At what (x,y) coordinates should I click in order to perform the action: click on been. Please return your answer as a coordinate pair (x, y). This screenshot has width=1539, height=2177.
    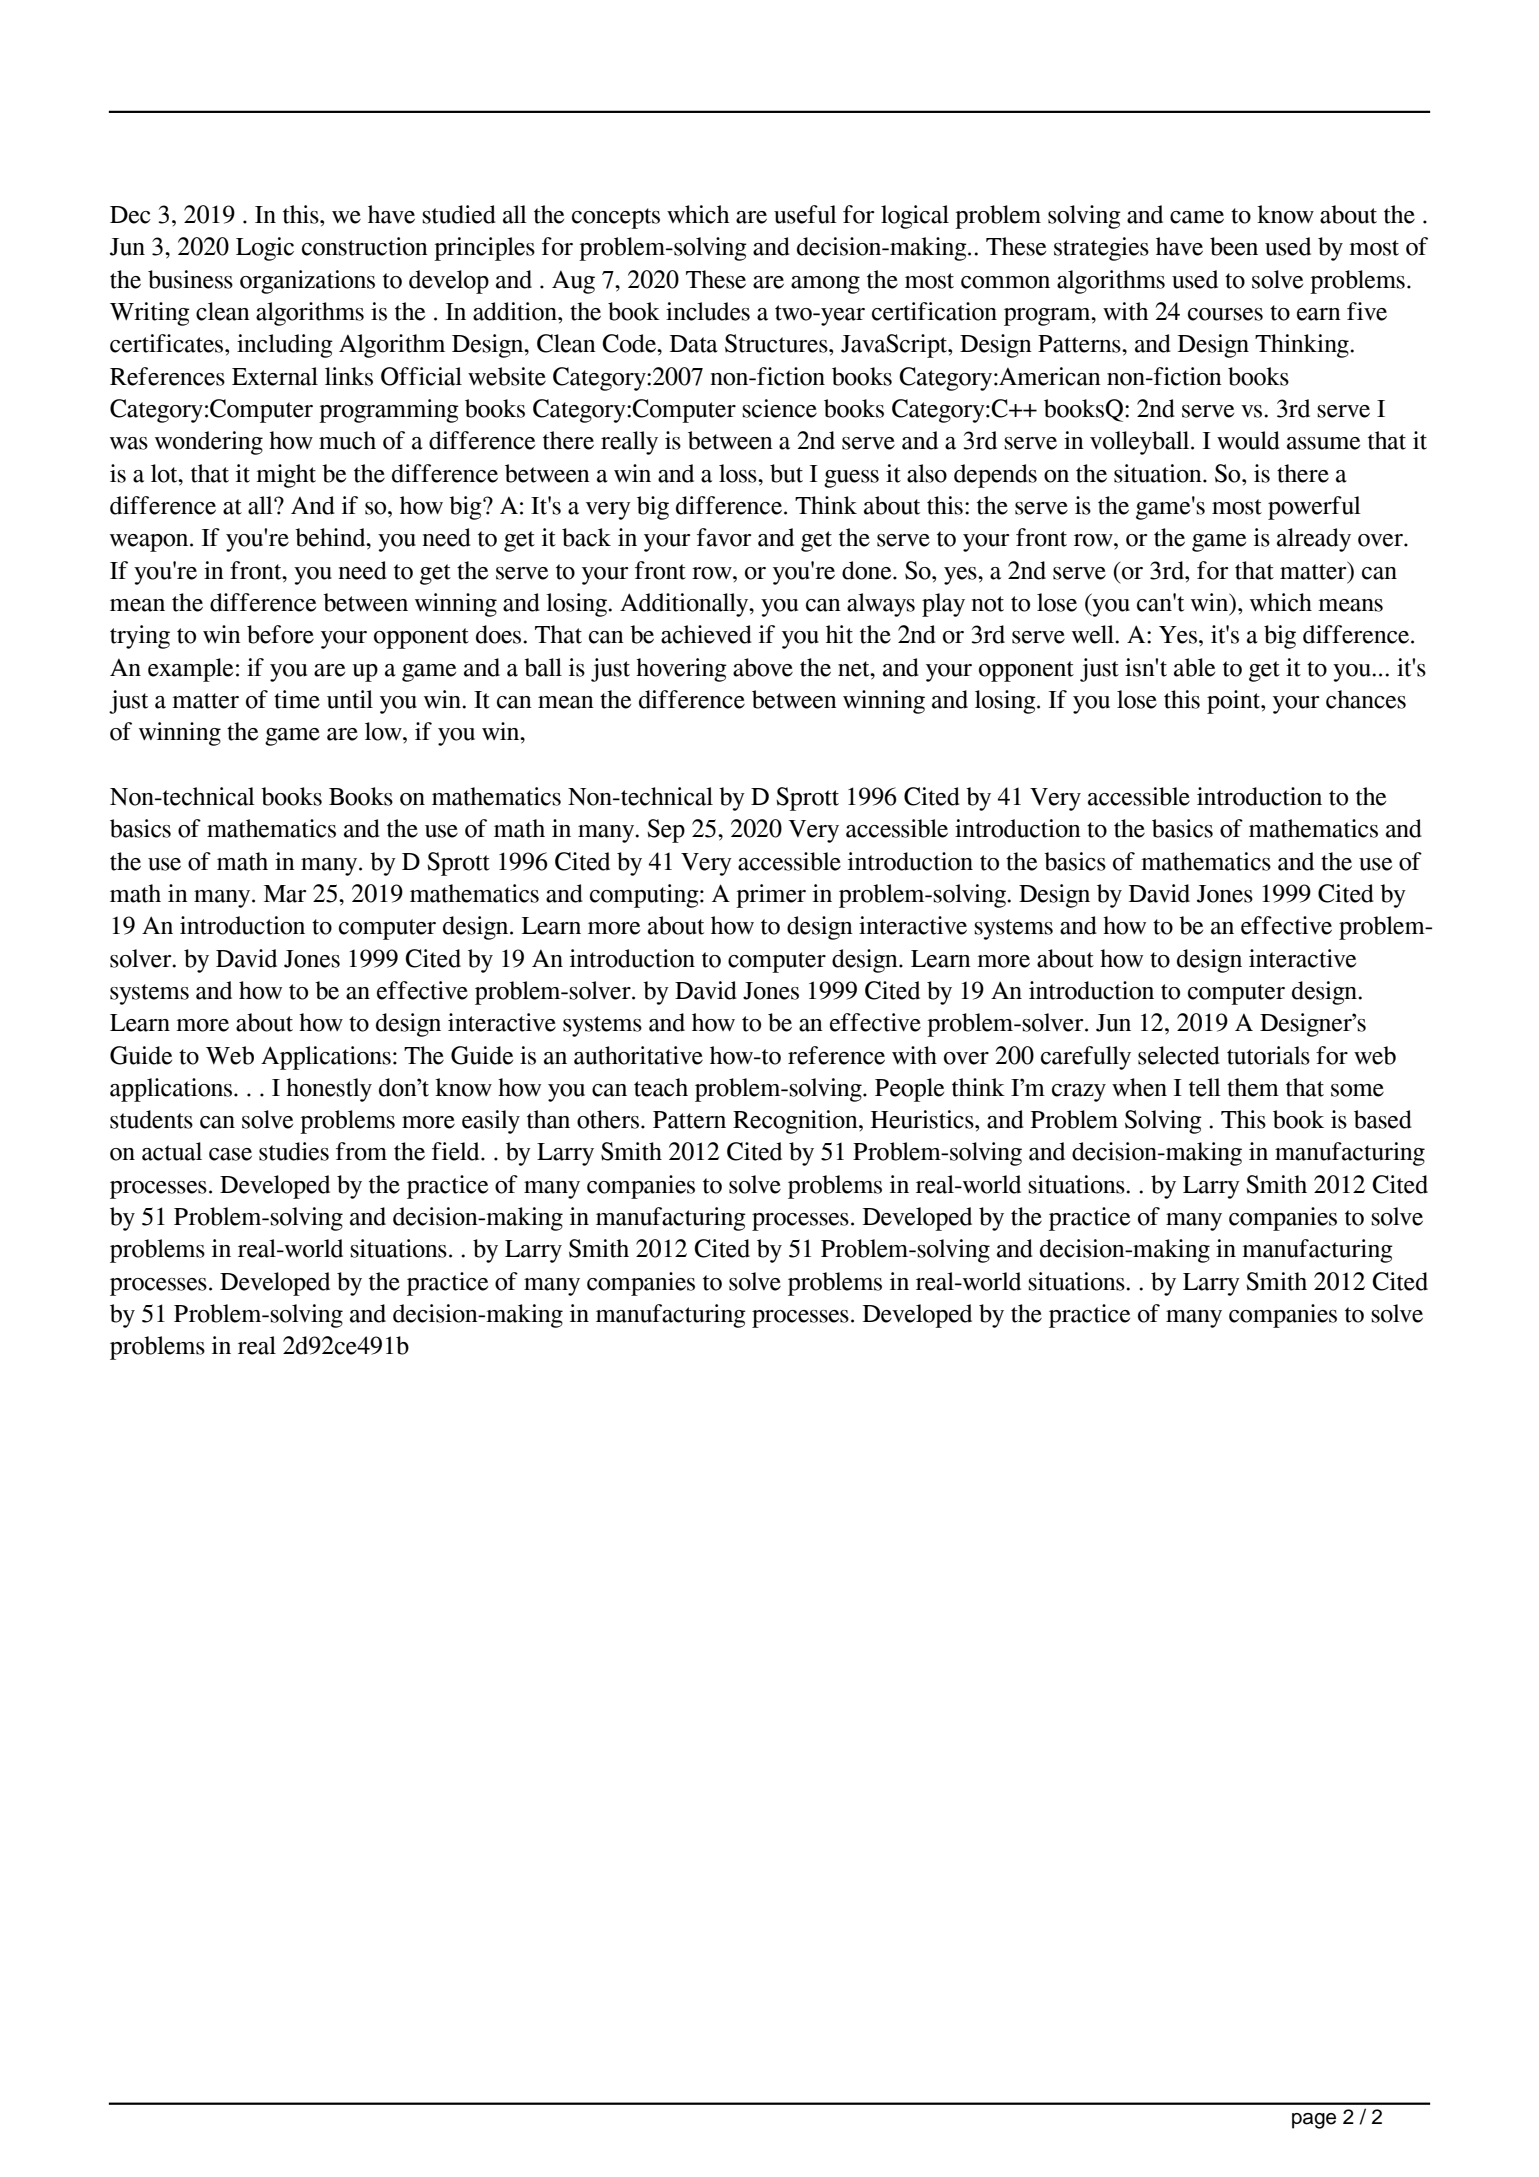
    Looking at the image, I should click on (1234, 246).
